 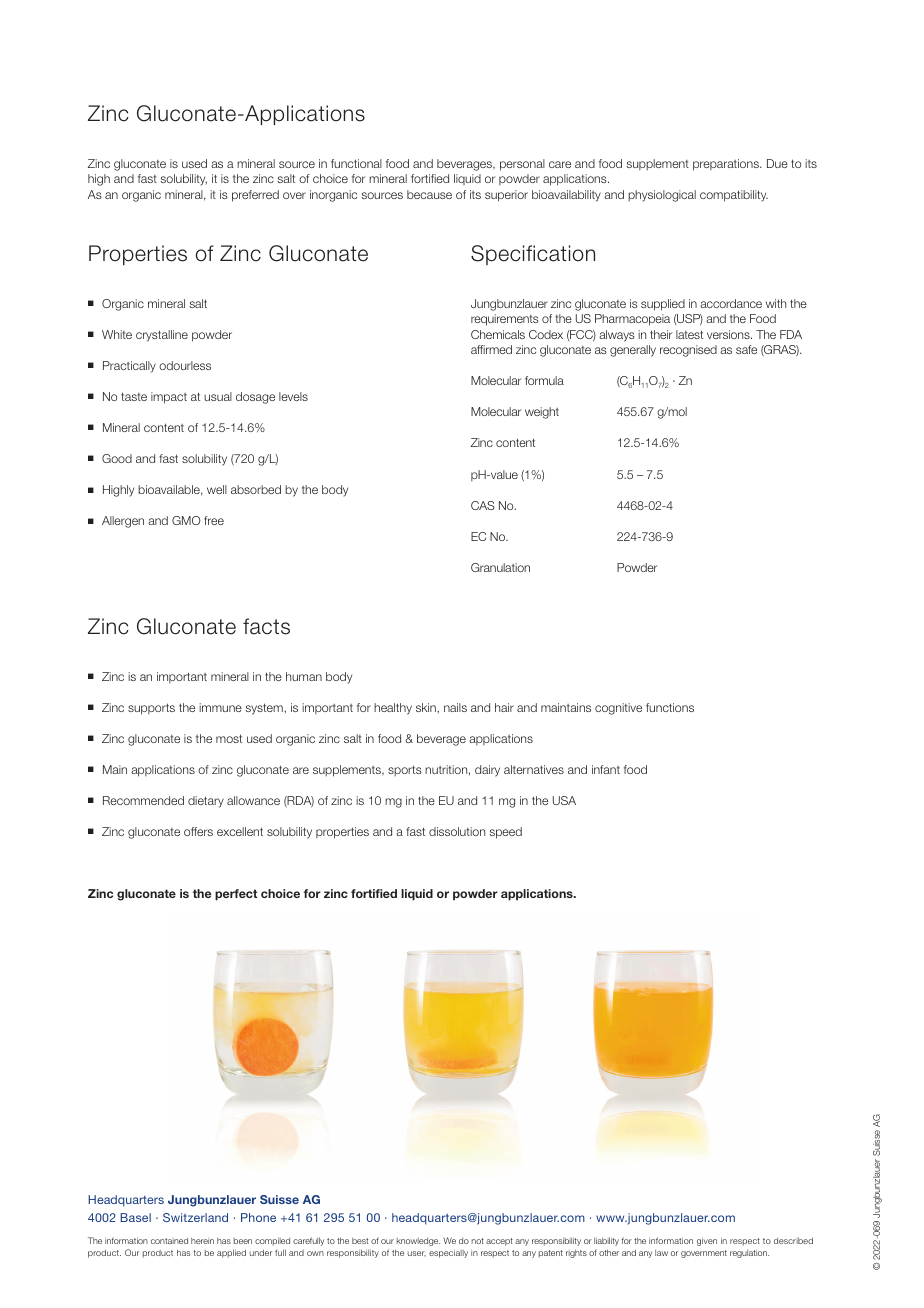 I want to click on infant, so click(x=606, y=769).
